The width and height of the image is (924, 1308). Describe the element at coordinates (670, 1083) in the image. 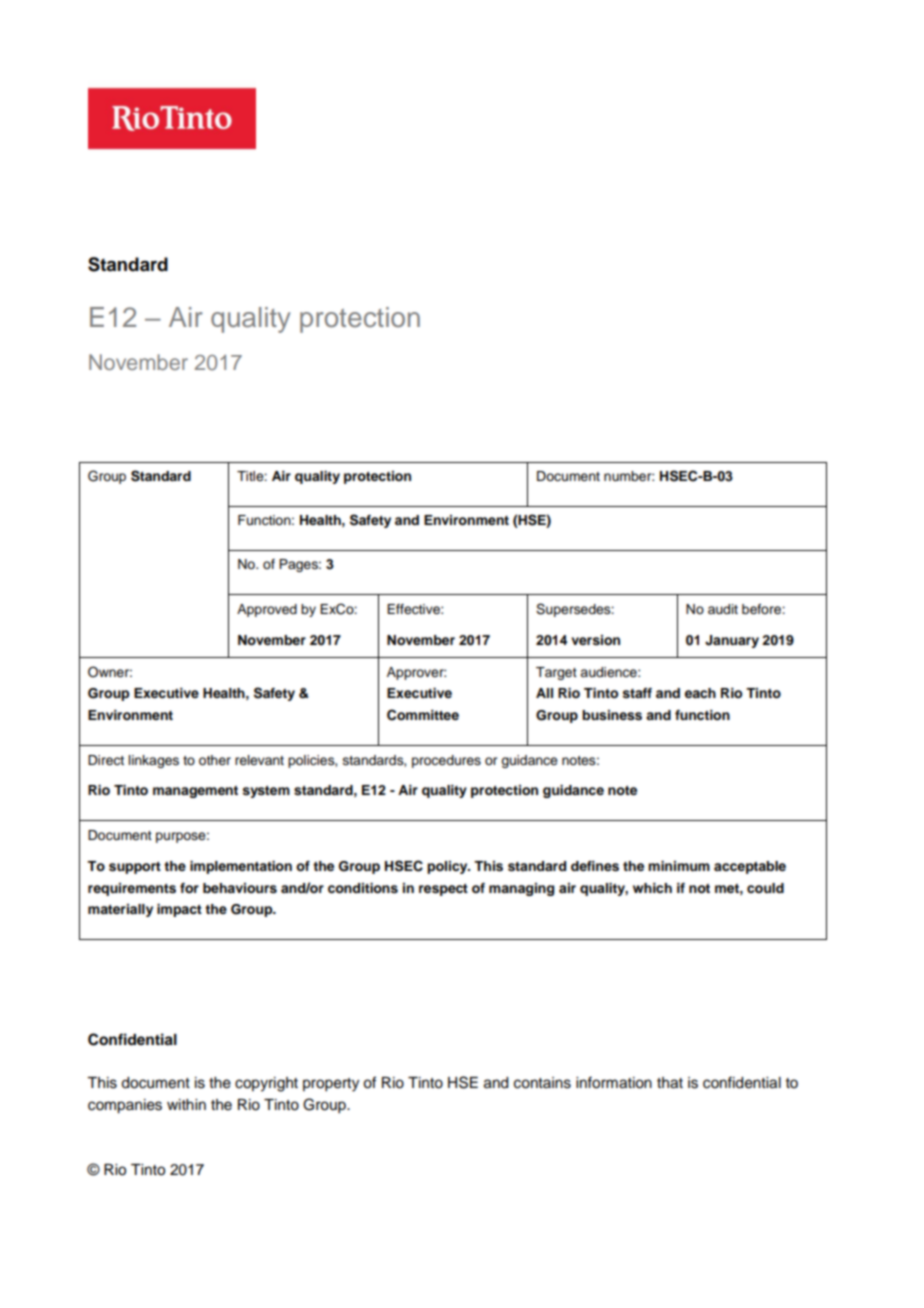

I see `that` at that location.
